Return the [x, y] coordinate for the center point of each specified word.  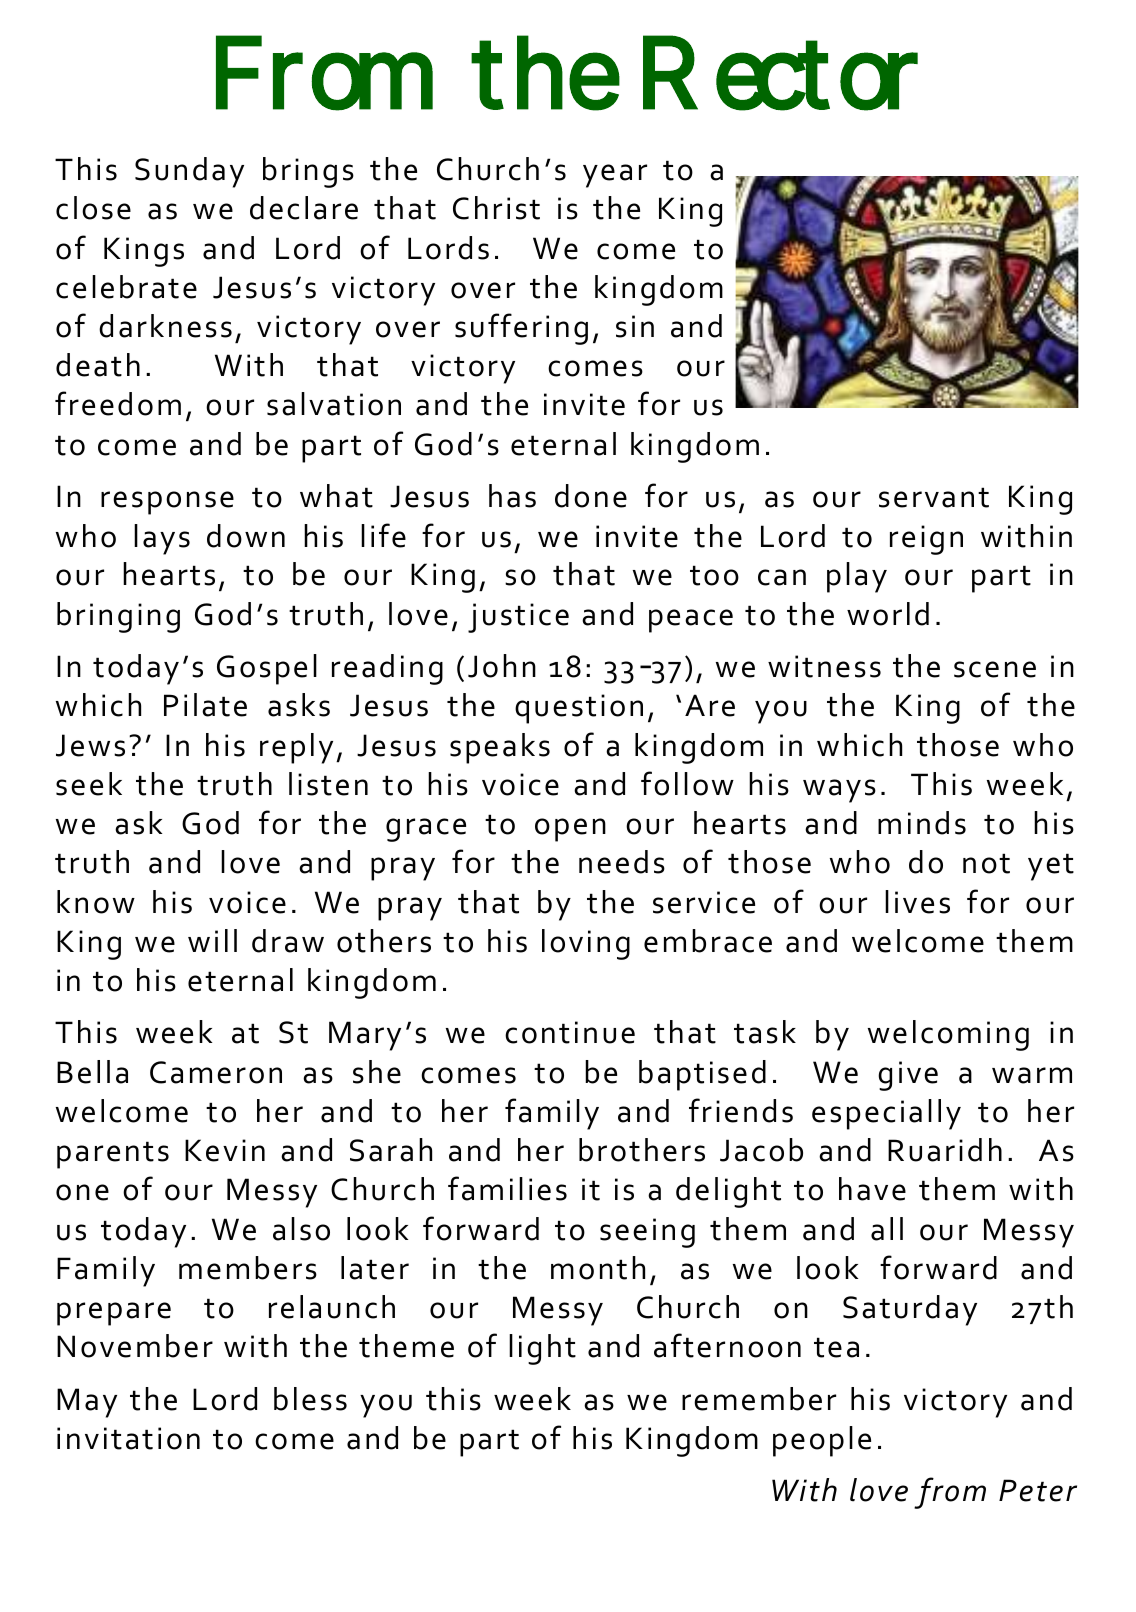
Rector [780, 73]
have [872, 1189]
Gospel [267, 669]
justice [518, 618]
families [507, 1188]
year [615, 176]
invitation [128, 1438]
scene [995, 669]
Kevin [225, 1150]
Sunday [189, 172]
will [212, 940]
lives [917, 902]
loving [586, 944]
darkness [165, 326]
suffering [521, 329]
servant [934, 497]
